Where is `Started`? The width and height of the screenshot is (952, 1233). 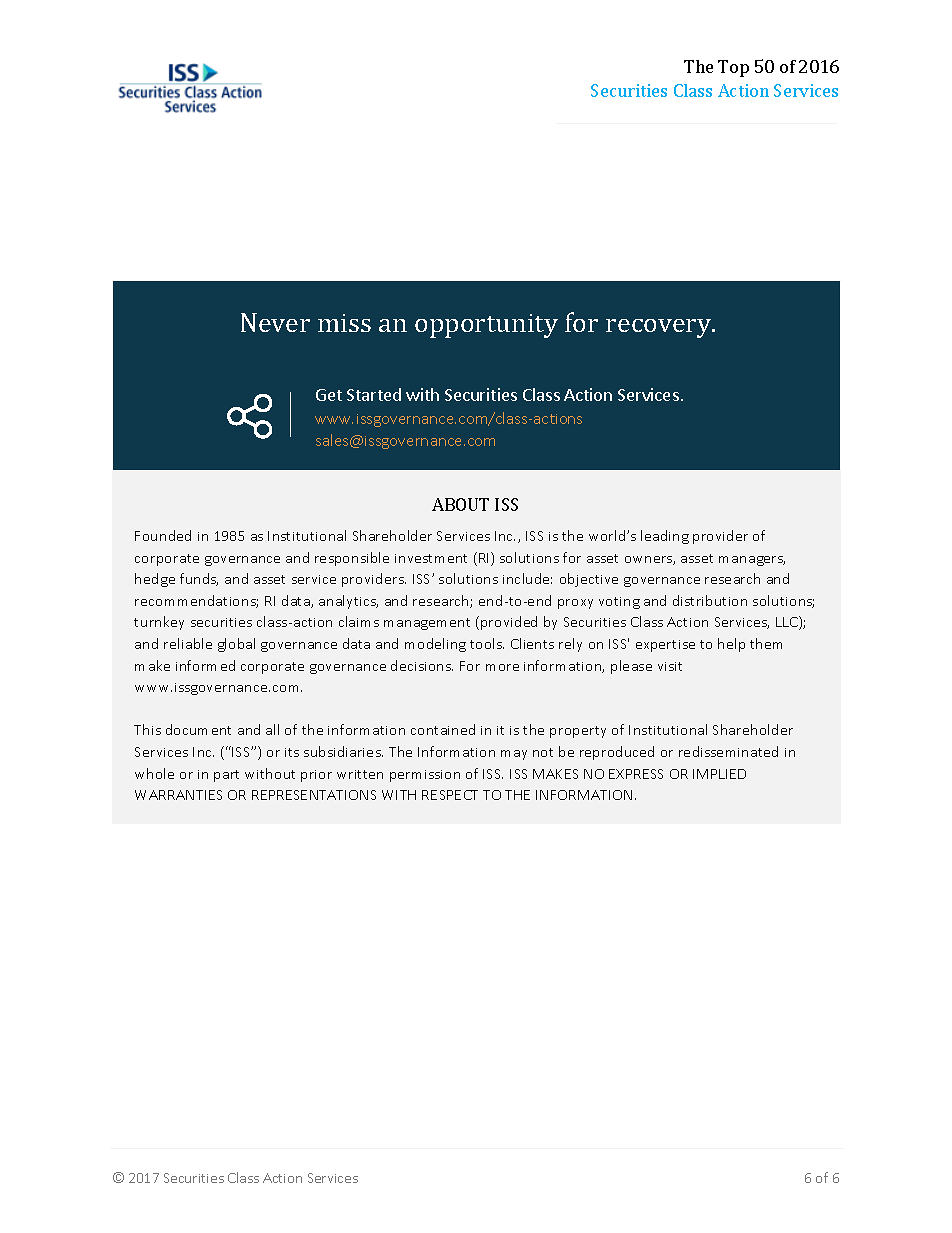 Started is located at coordinates (374, 394).
